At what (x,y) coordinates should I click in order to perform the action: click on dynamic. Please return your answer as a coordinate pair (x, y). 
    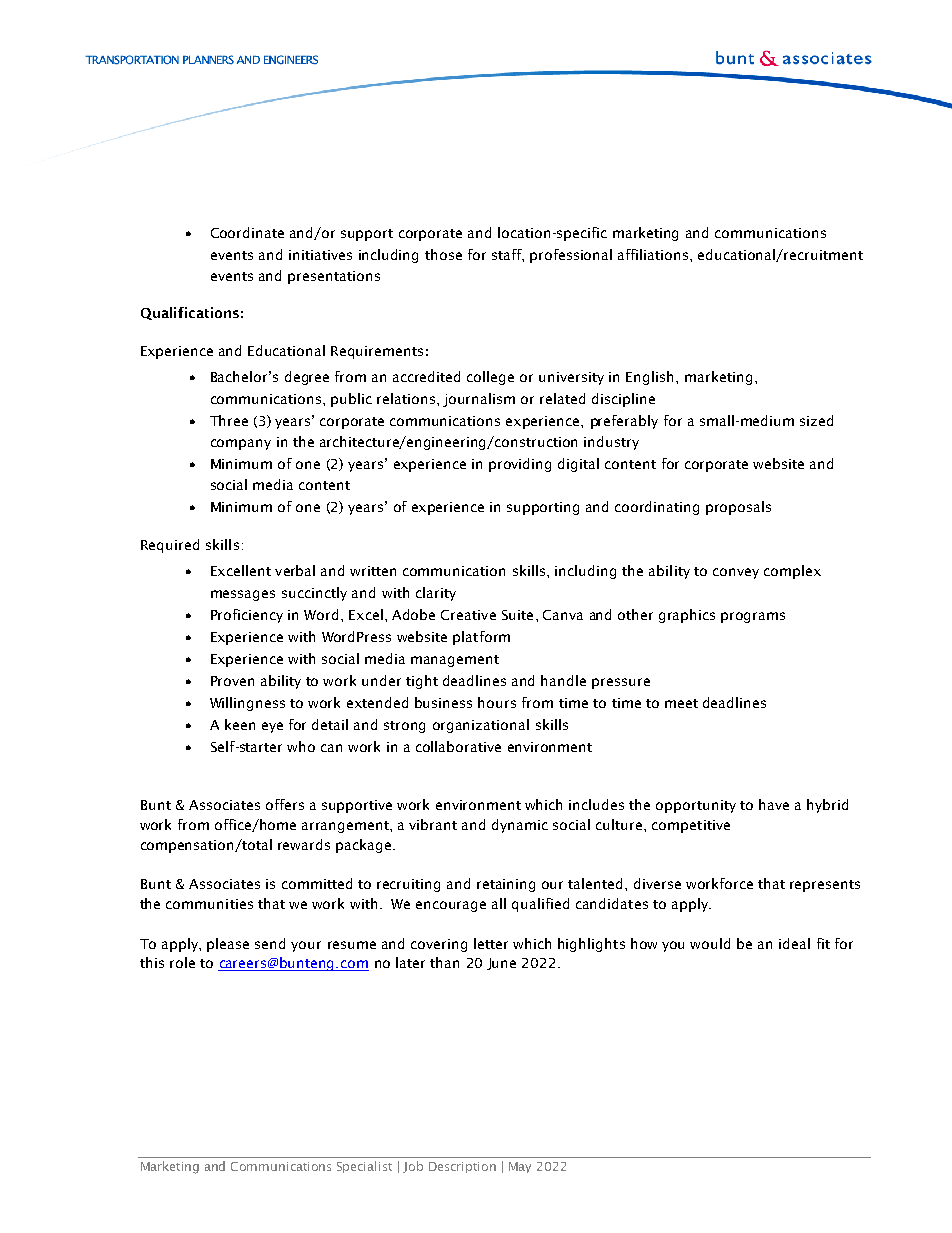
    Looking at the image, I should click on (520, 826).
